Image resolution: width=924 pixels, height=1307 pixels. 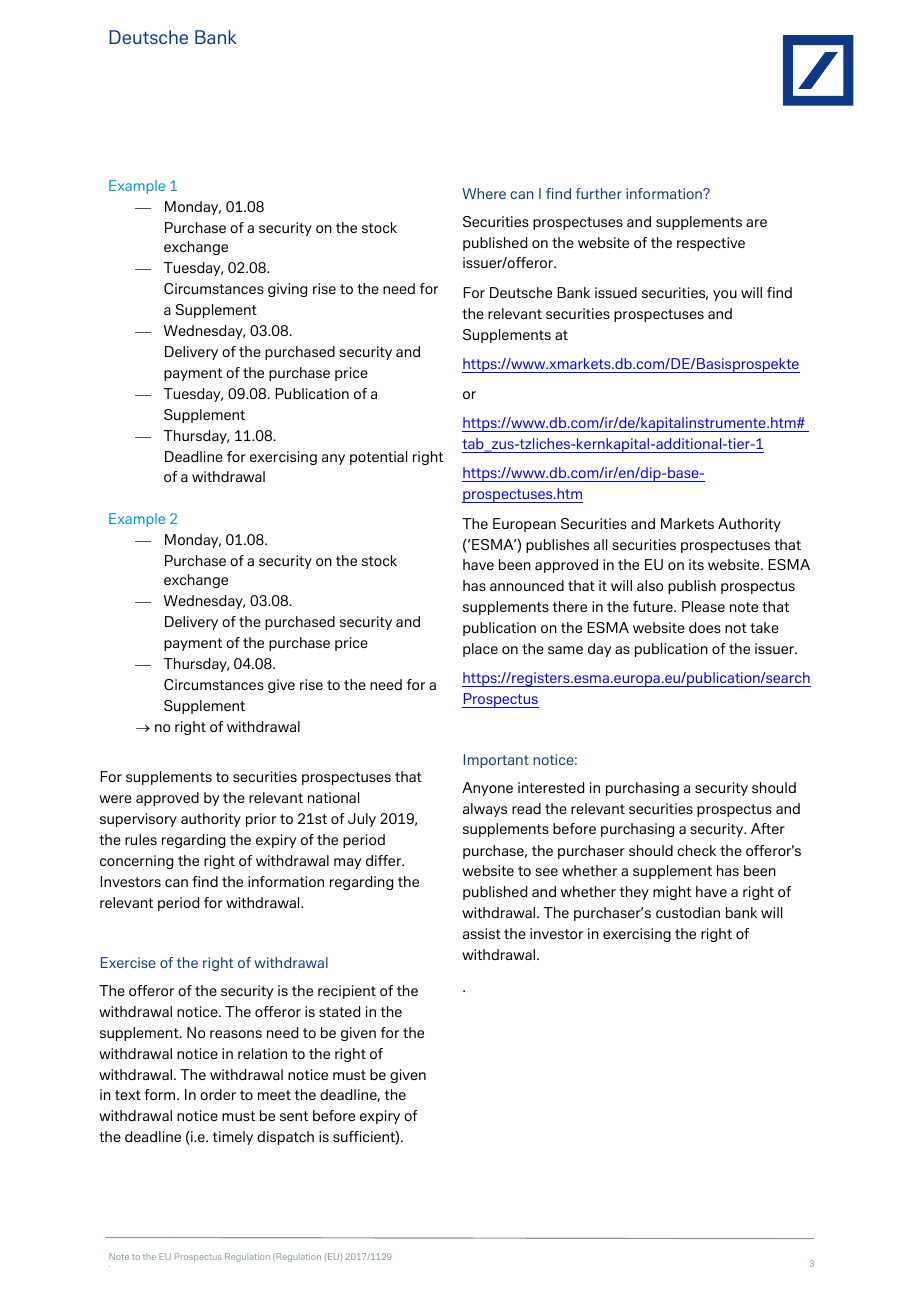 I want to click on check, so click(x=696, y=850).
